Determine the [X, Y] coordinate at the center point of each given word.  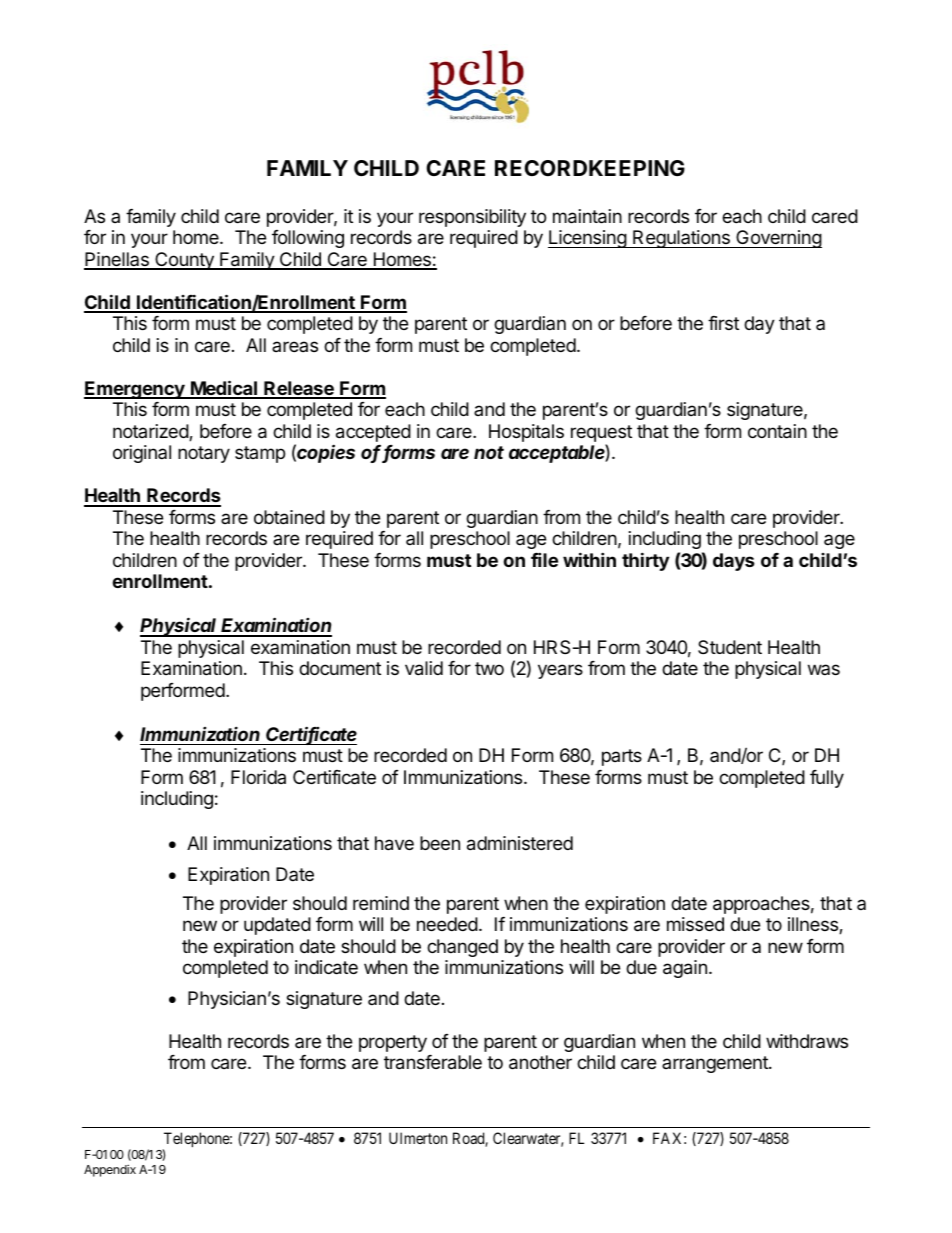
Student [730, 647]
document [340, 668]
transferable [433, 1062]
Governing [778, 239]
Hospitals [526, 433]
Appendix [110, 1170]
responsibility [472, 218]
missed [695, 924]
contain [777, 431]
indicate [326, 967]
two [489, 668]
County [184, 261]
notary [204, 454]
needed [447, 924]
